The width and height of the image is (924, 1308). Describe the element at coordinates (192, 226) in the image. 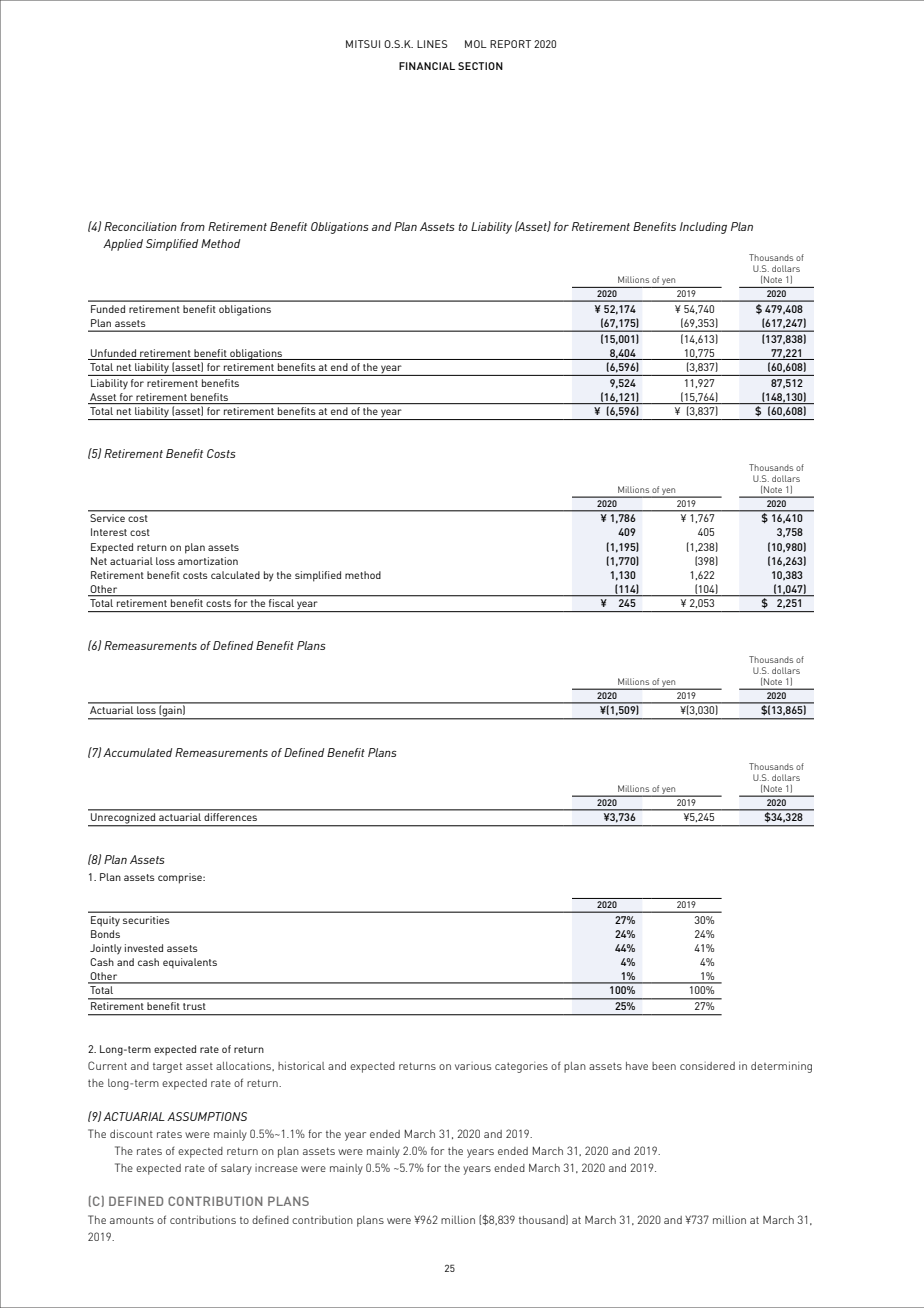

I see `from` at that location.
